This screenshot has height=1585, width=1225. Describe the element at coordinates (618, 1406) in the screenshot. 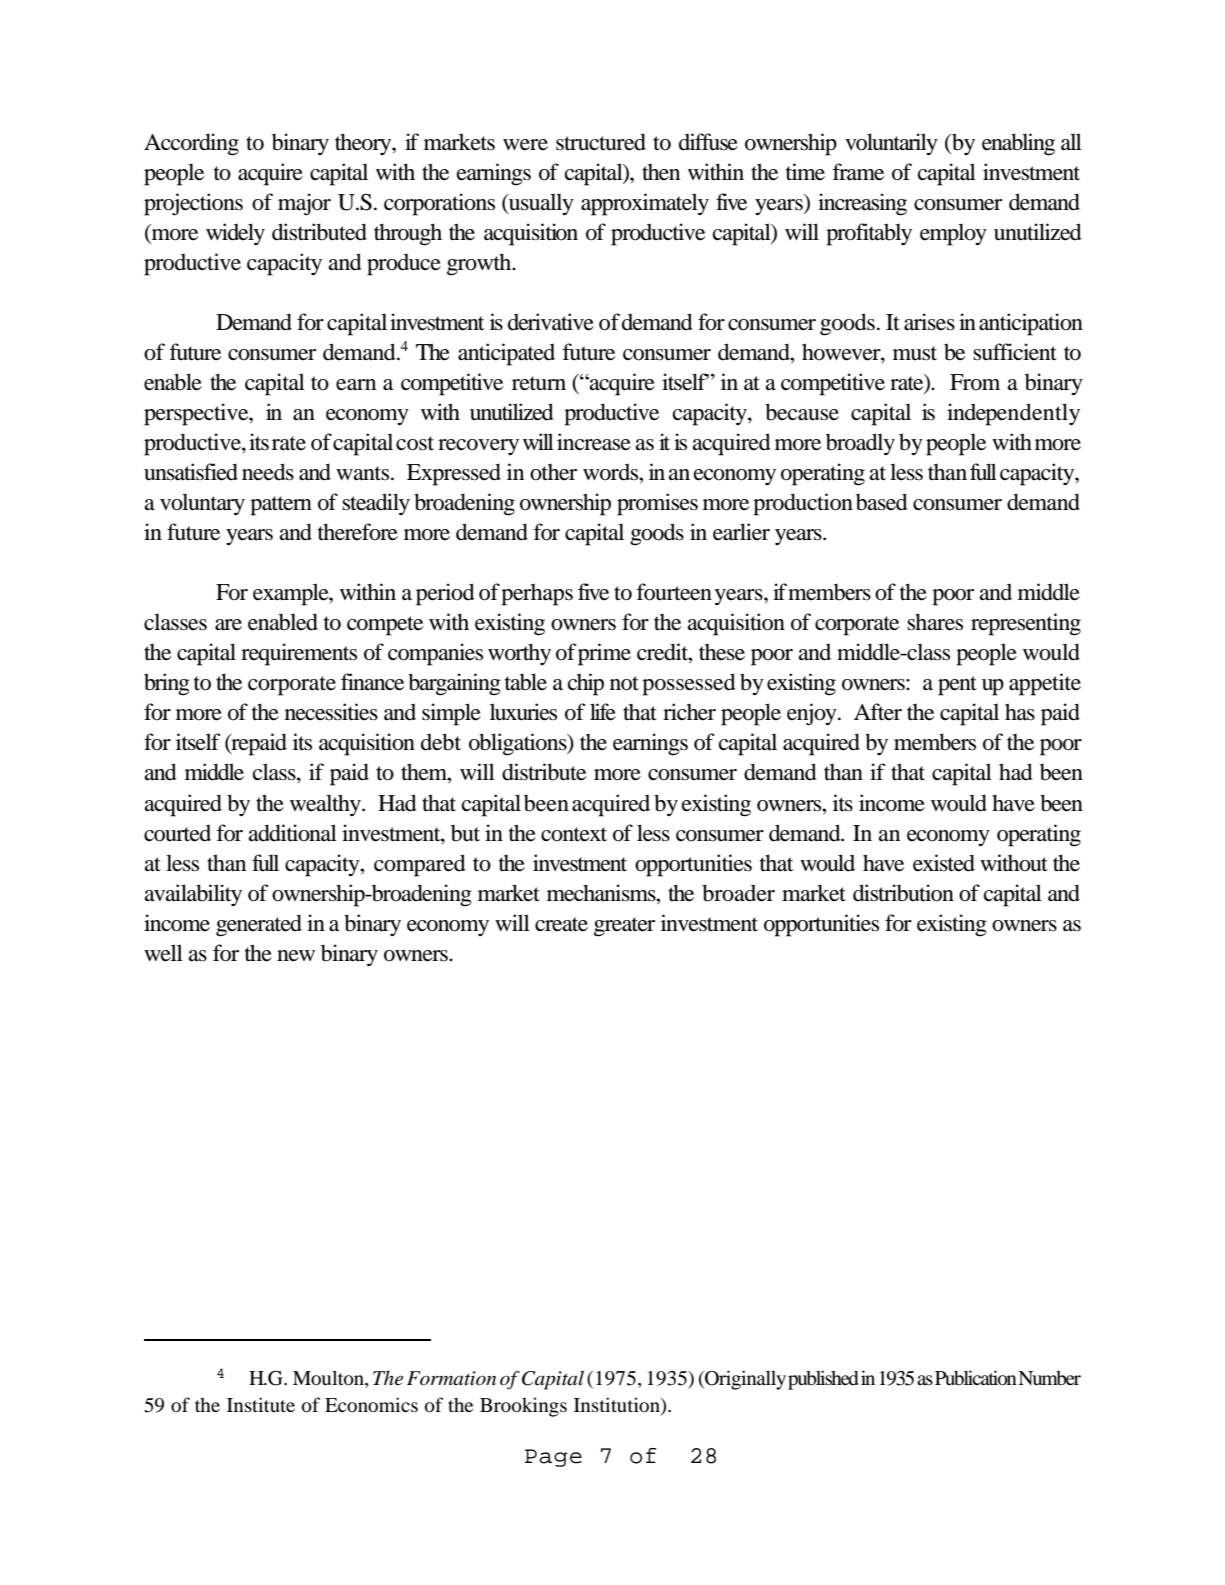

I see `Institution` at that location.
